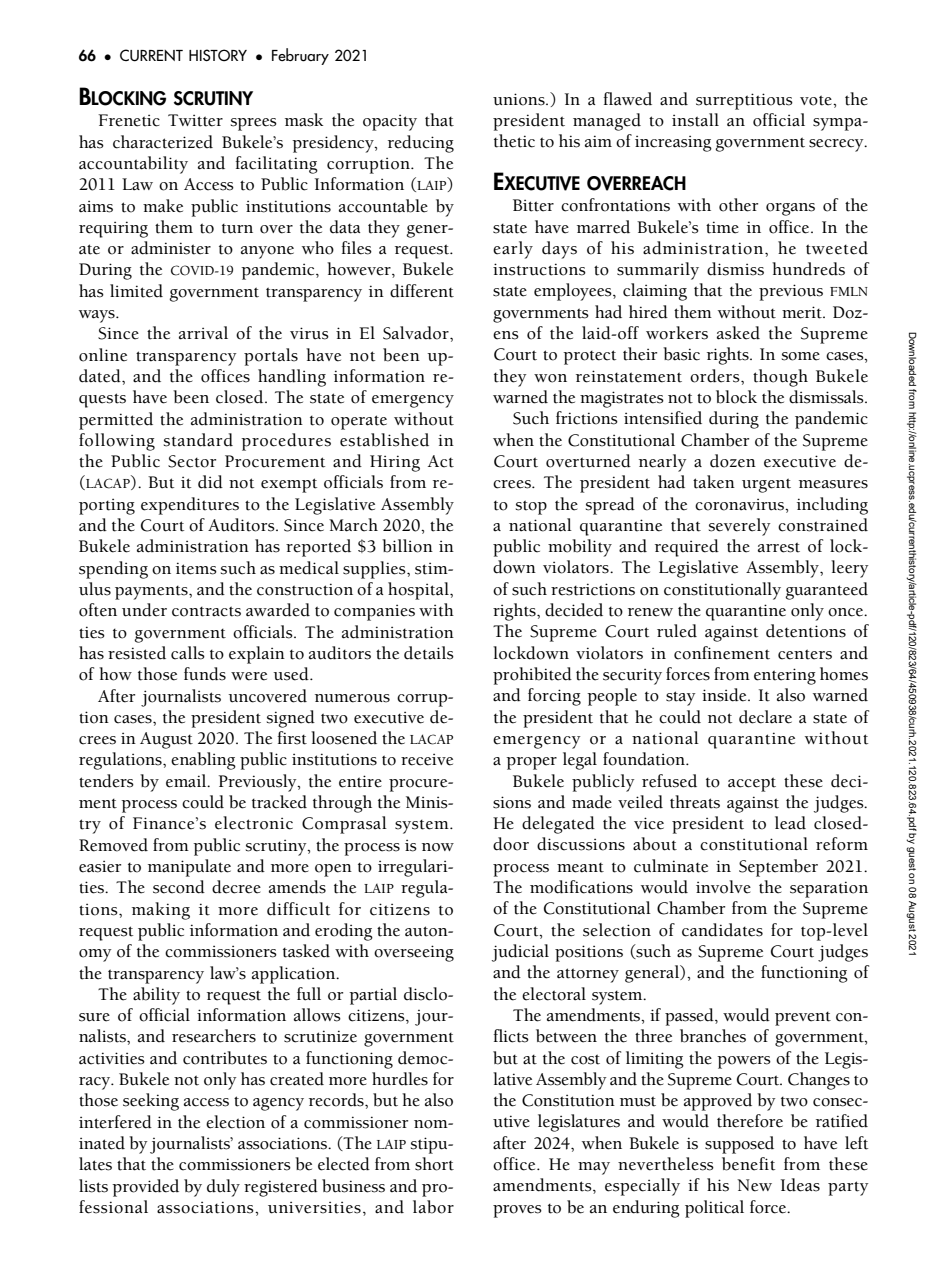 This screenshot has width=947, height=1288. Describe the element at coordinates (766, 485) in the screenshot. I see `urgent` at that location.
